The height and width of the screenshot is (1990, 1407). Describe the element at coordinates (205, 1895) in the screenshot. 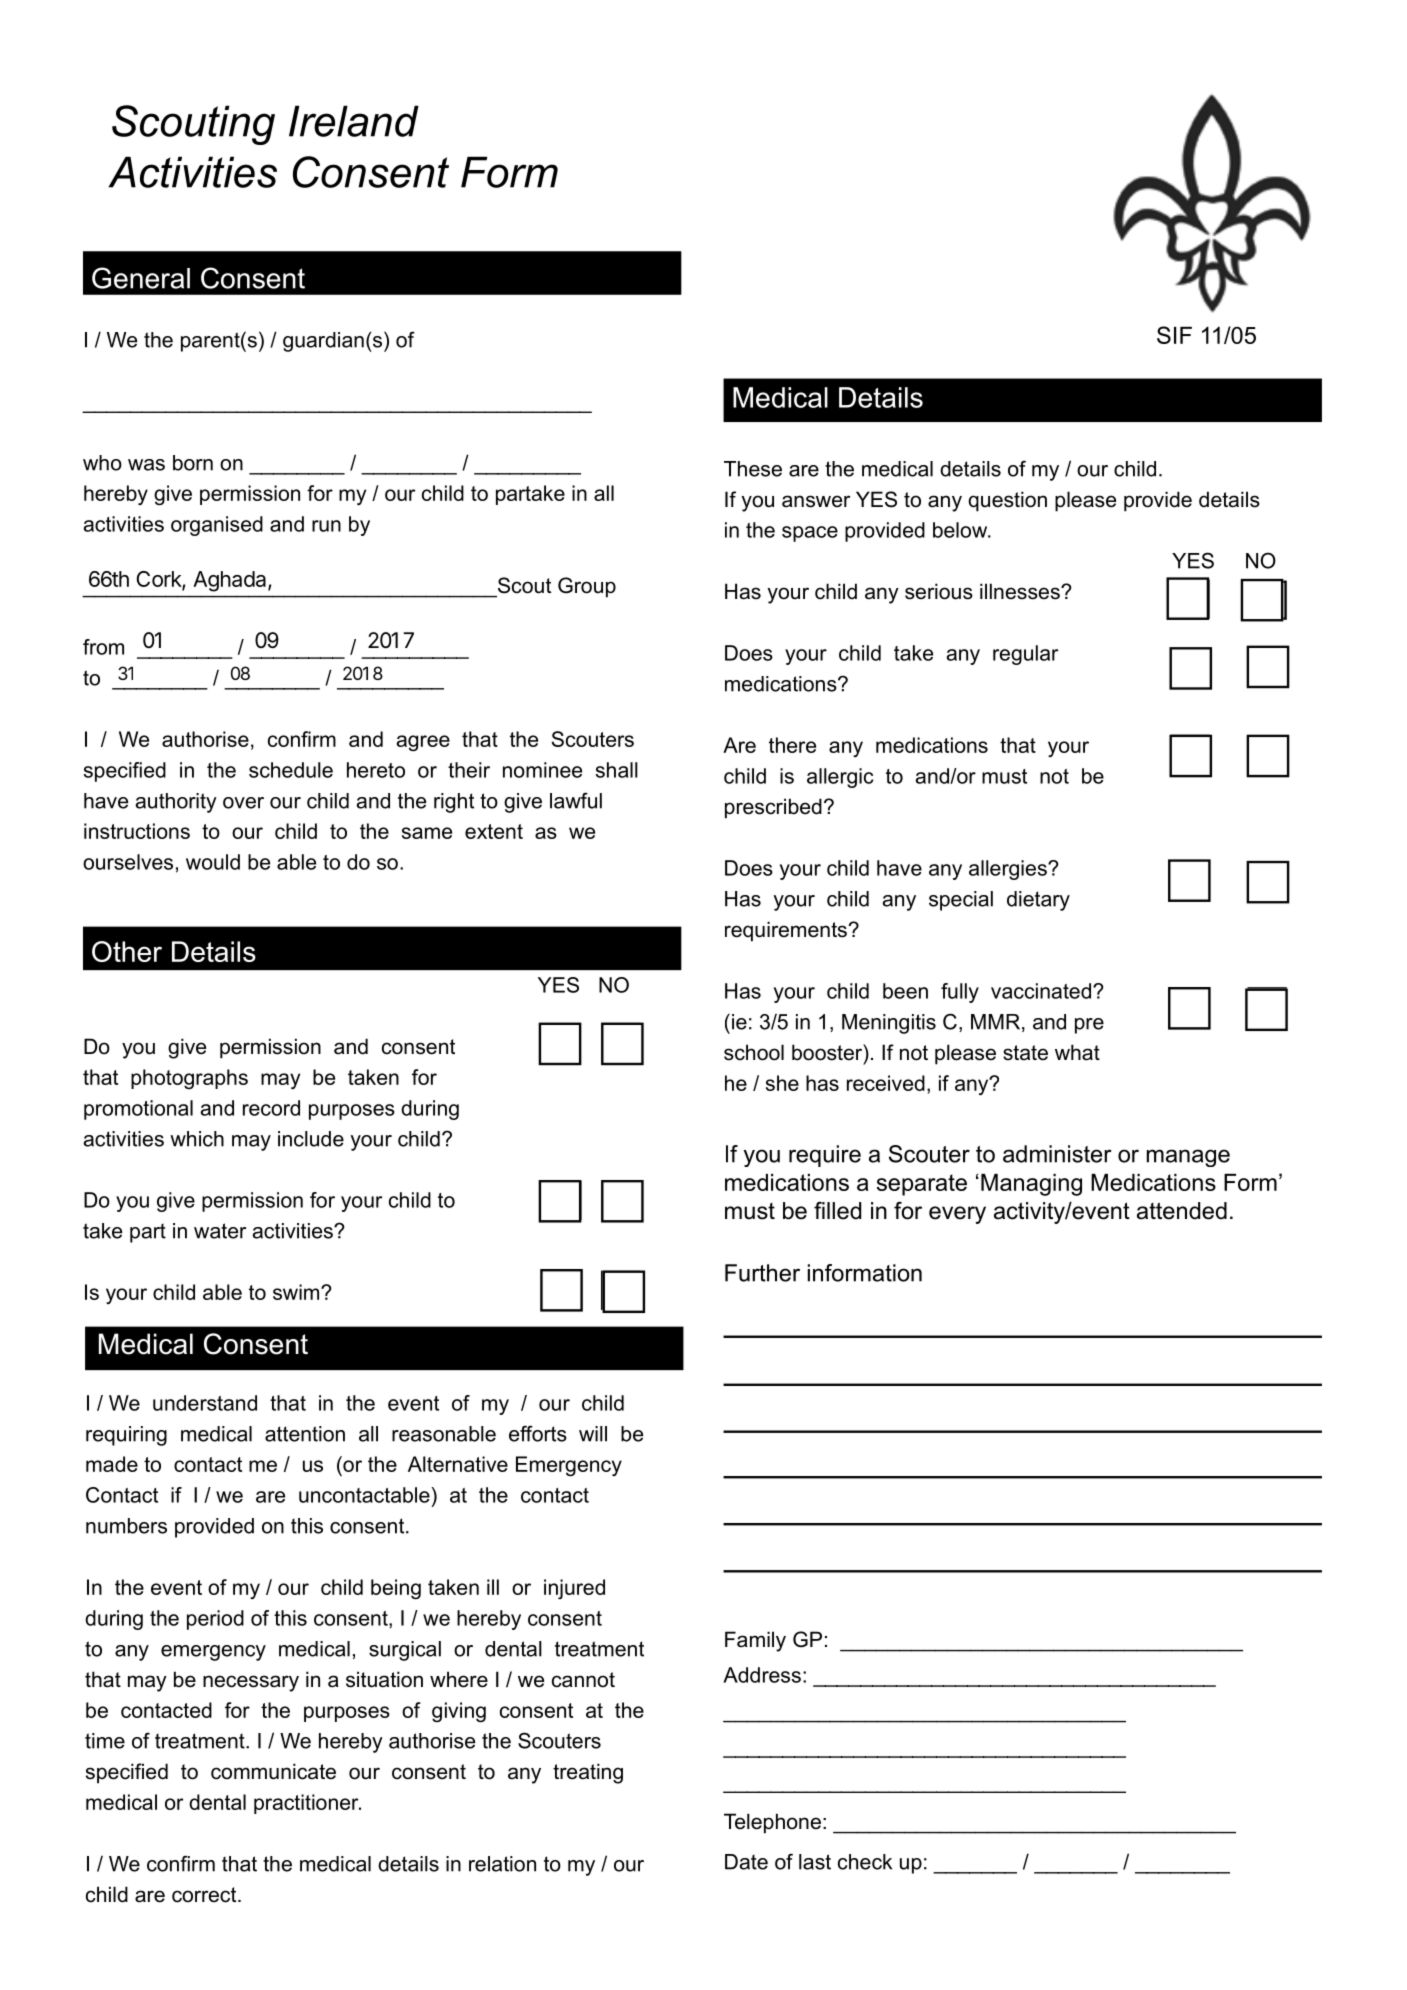

I see `correct` at that location.
